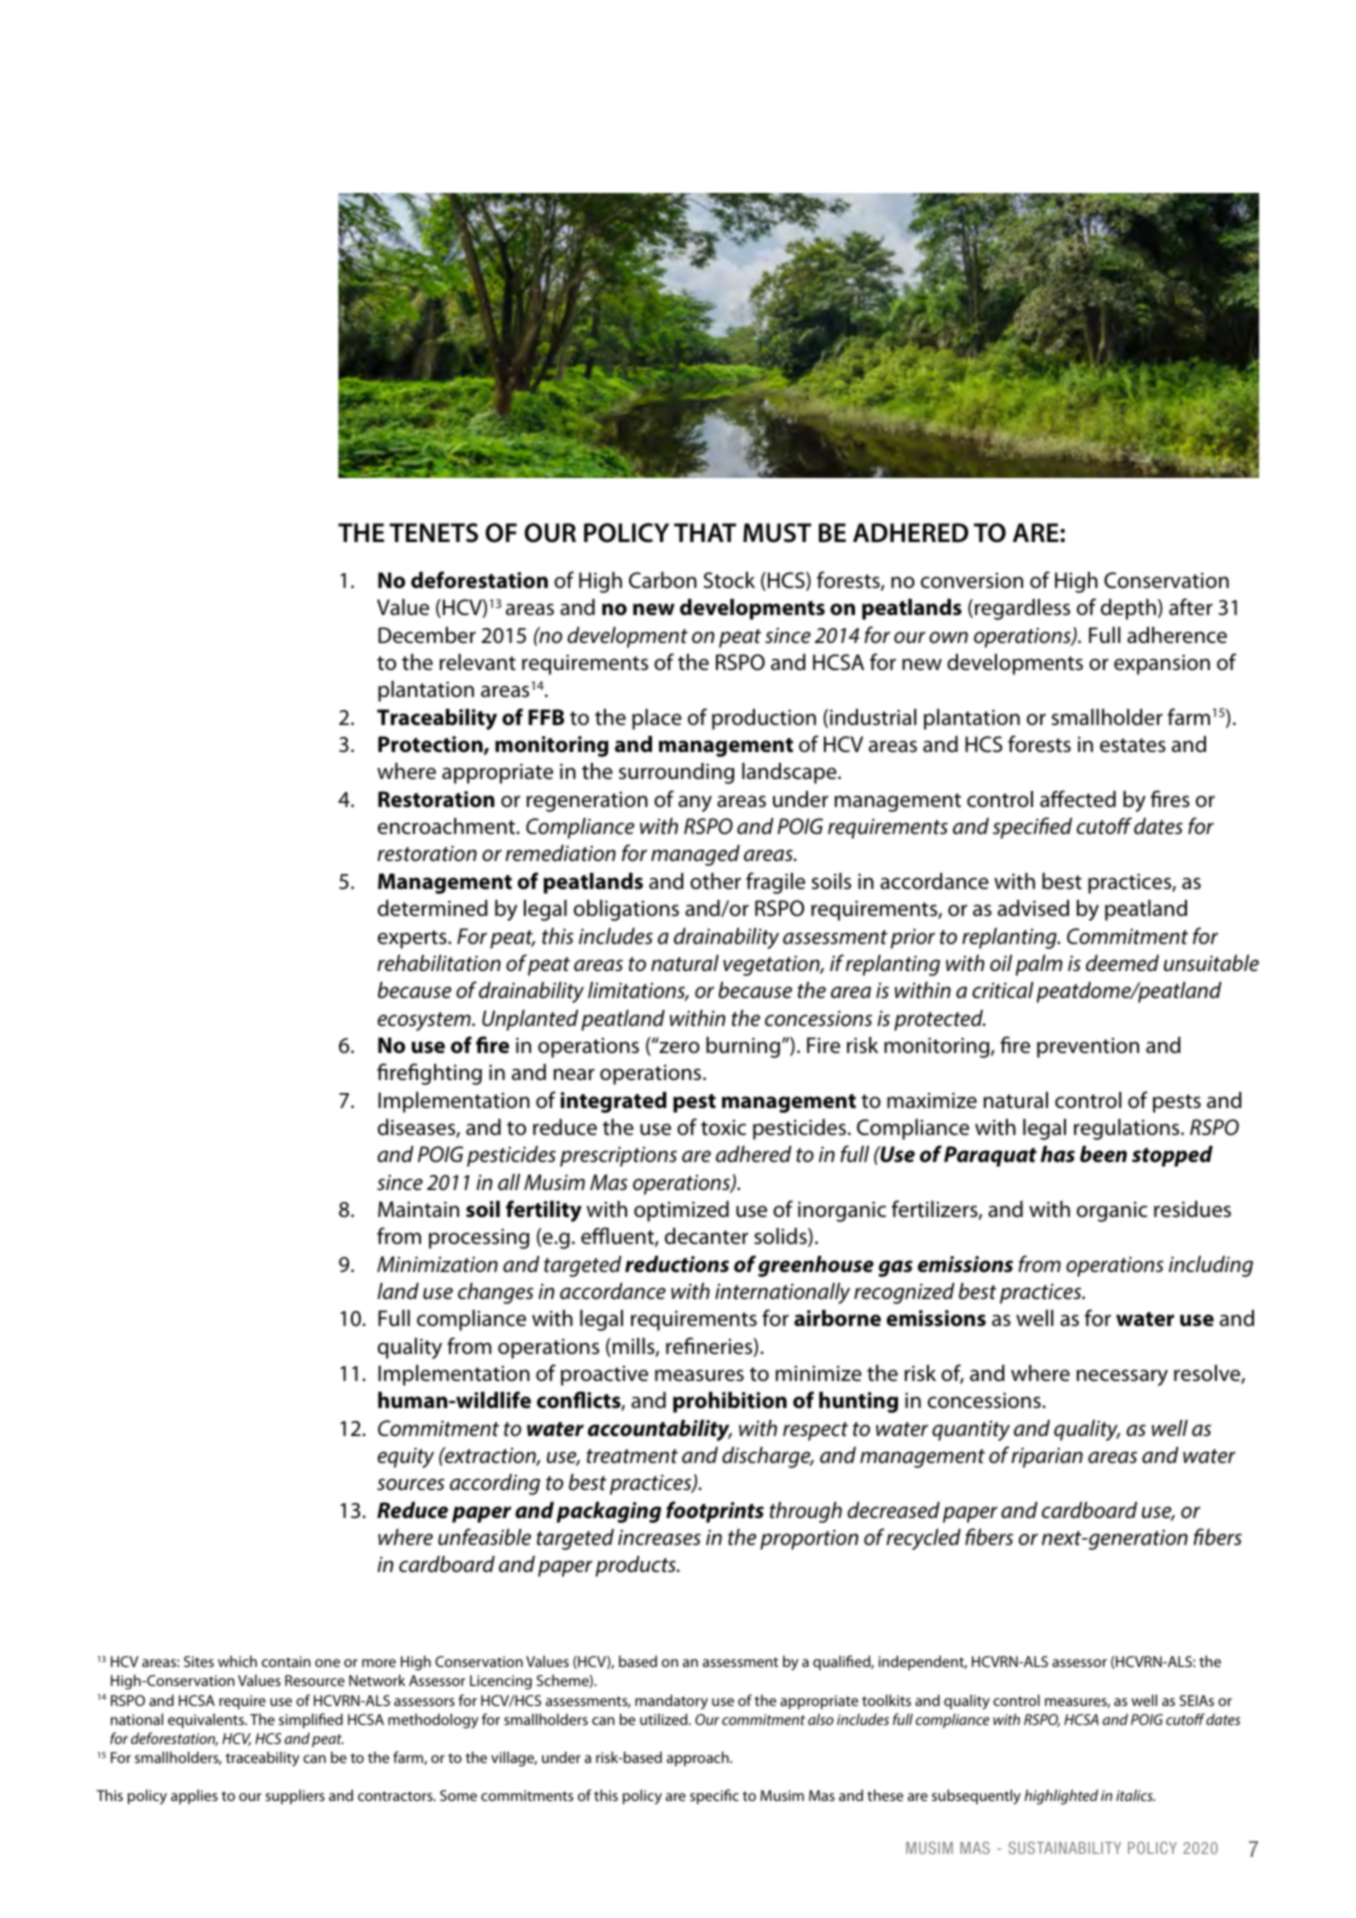 This image has width=1356, height=1918. What do you see at coordinates (1122, 963) in the image?
I see `deemed` at bounding box center [1122, 963].
